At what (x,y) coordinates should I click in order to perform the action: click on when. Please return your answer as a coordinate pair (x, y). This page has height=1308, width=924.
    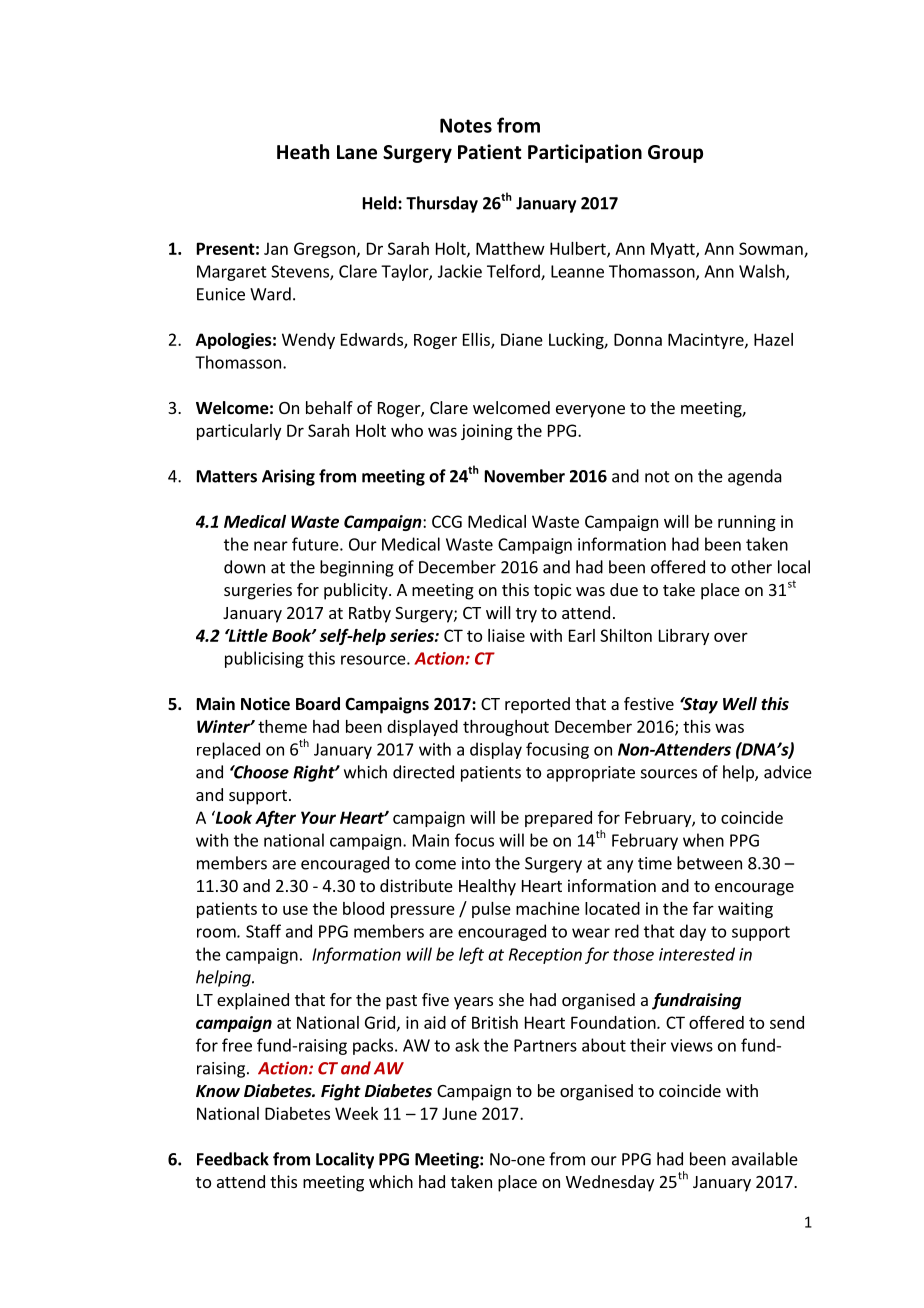
    Looking at the image, I should click on (703, 840).
